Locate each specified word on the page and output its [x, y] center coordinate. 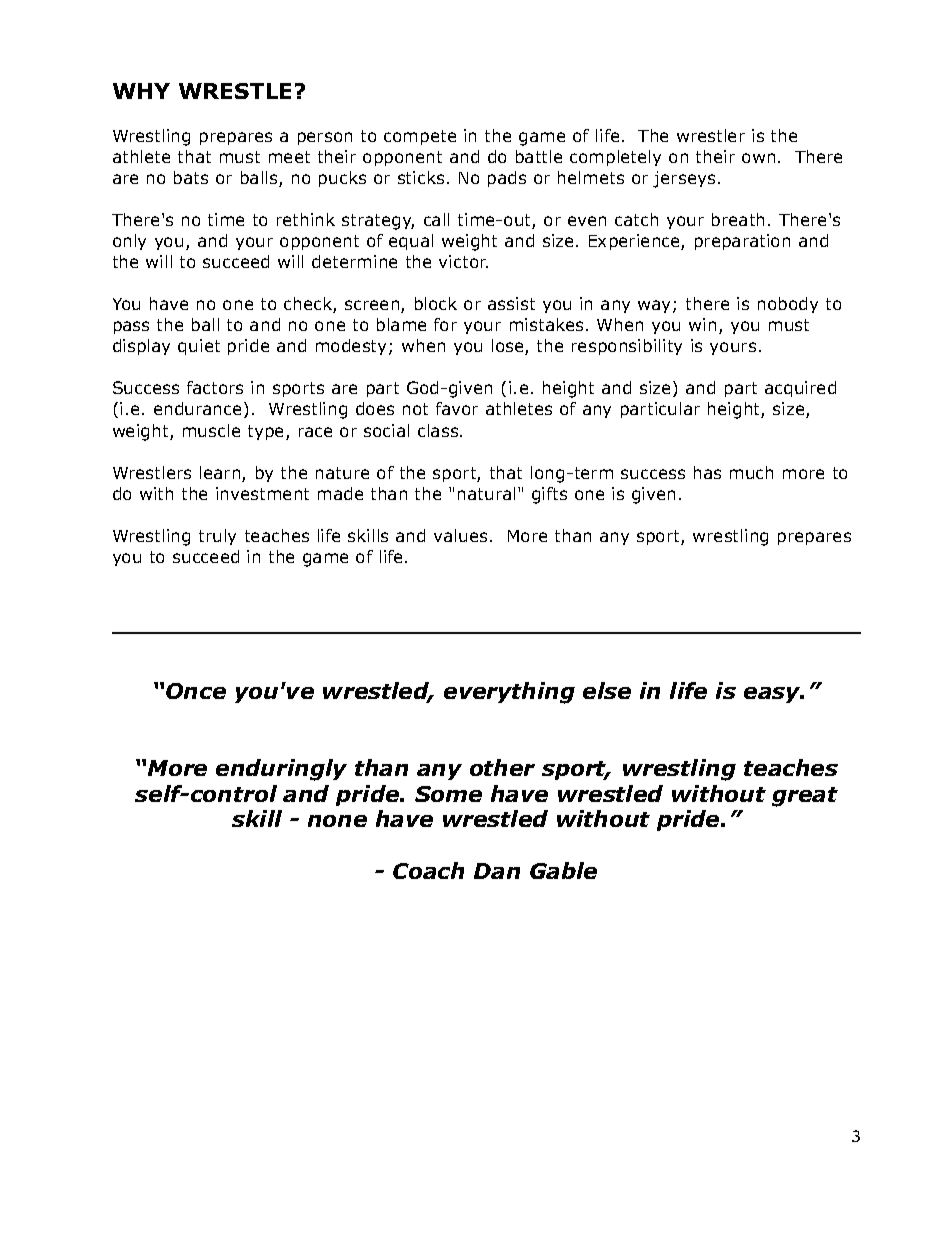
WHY [141, 91]
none [337, 821]
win [702, 324]
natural [486, 493]
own [758, 158]
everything [509, 693]
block [436, 303]
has [707, 472]
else [607, 690]
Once [196, 691]
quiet [199, 347]
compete [420, 137]
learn [221, 474]
